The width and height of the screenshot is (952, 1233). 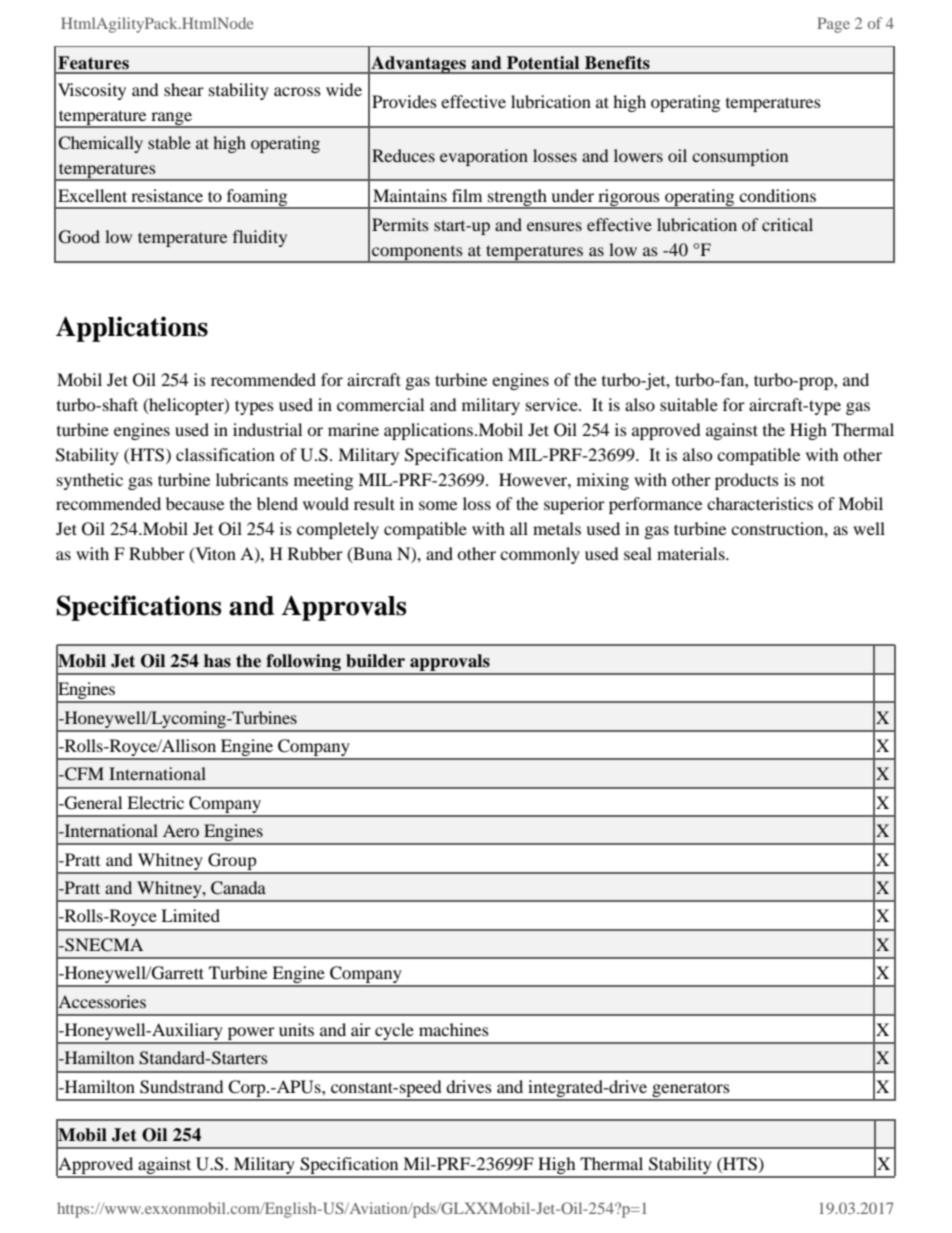 I want to click on has, so click(x=217, y=661).
